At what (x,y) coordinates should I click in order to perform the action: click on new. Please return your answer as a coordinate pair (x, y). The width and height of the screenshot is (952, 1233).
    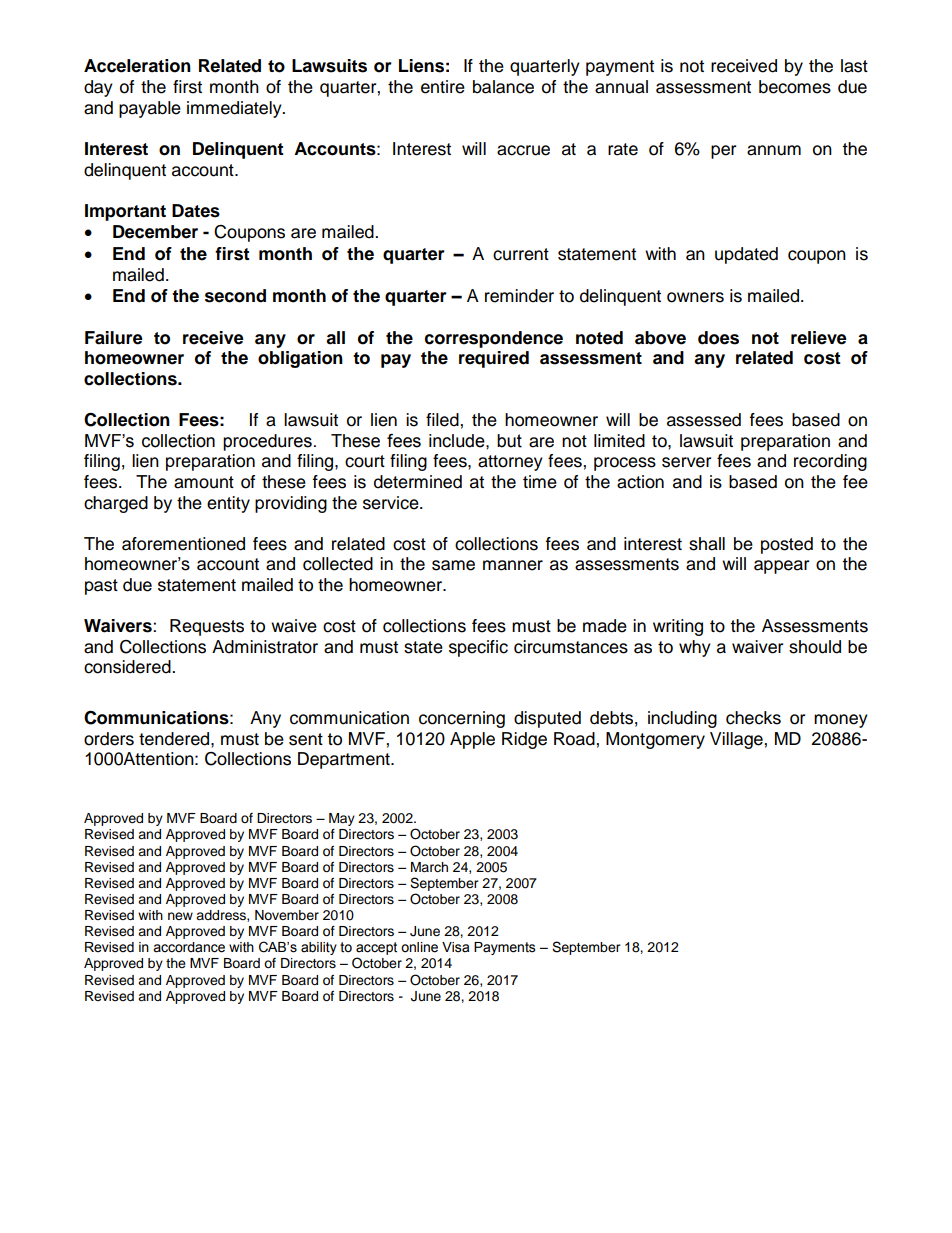
    Looking at the image, I should click on (180, 916).
